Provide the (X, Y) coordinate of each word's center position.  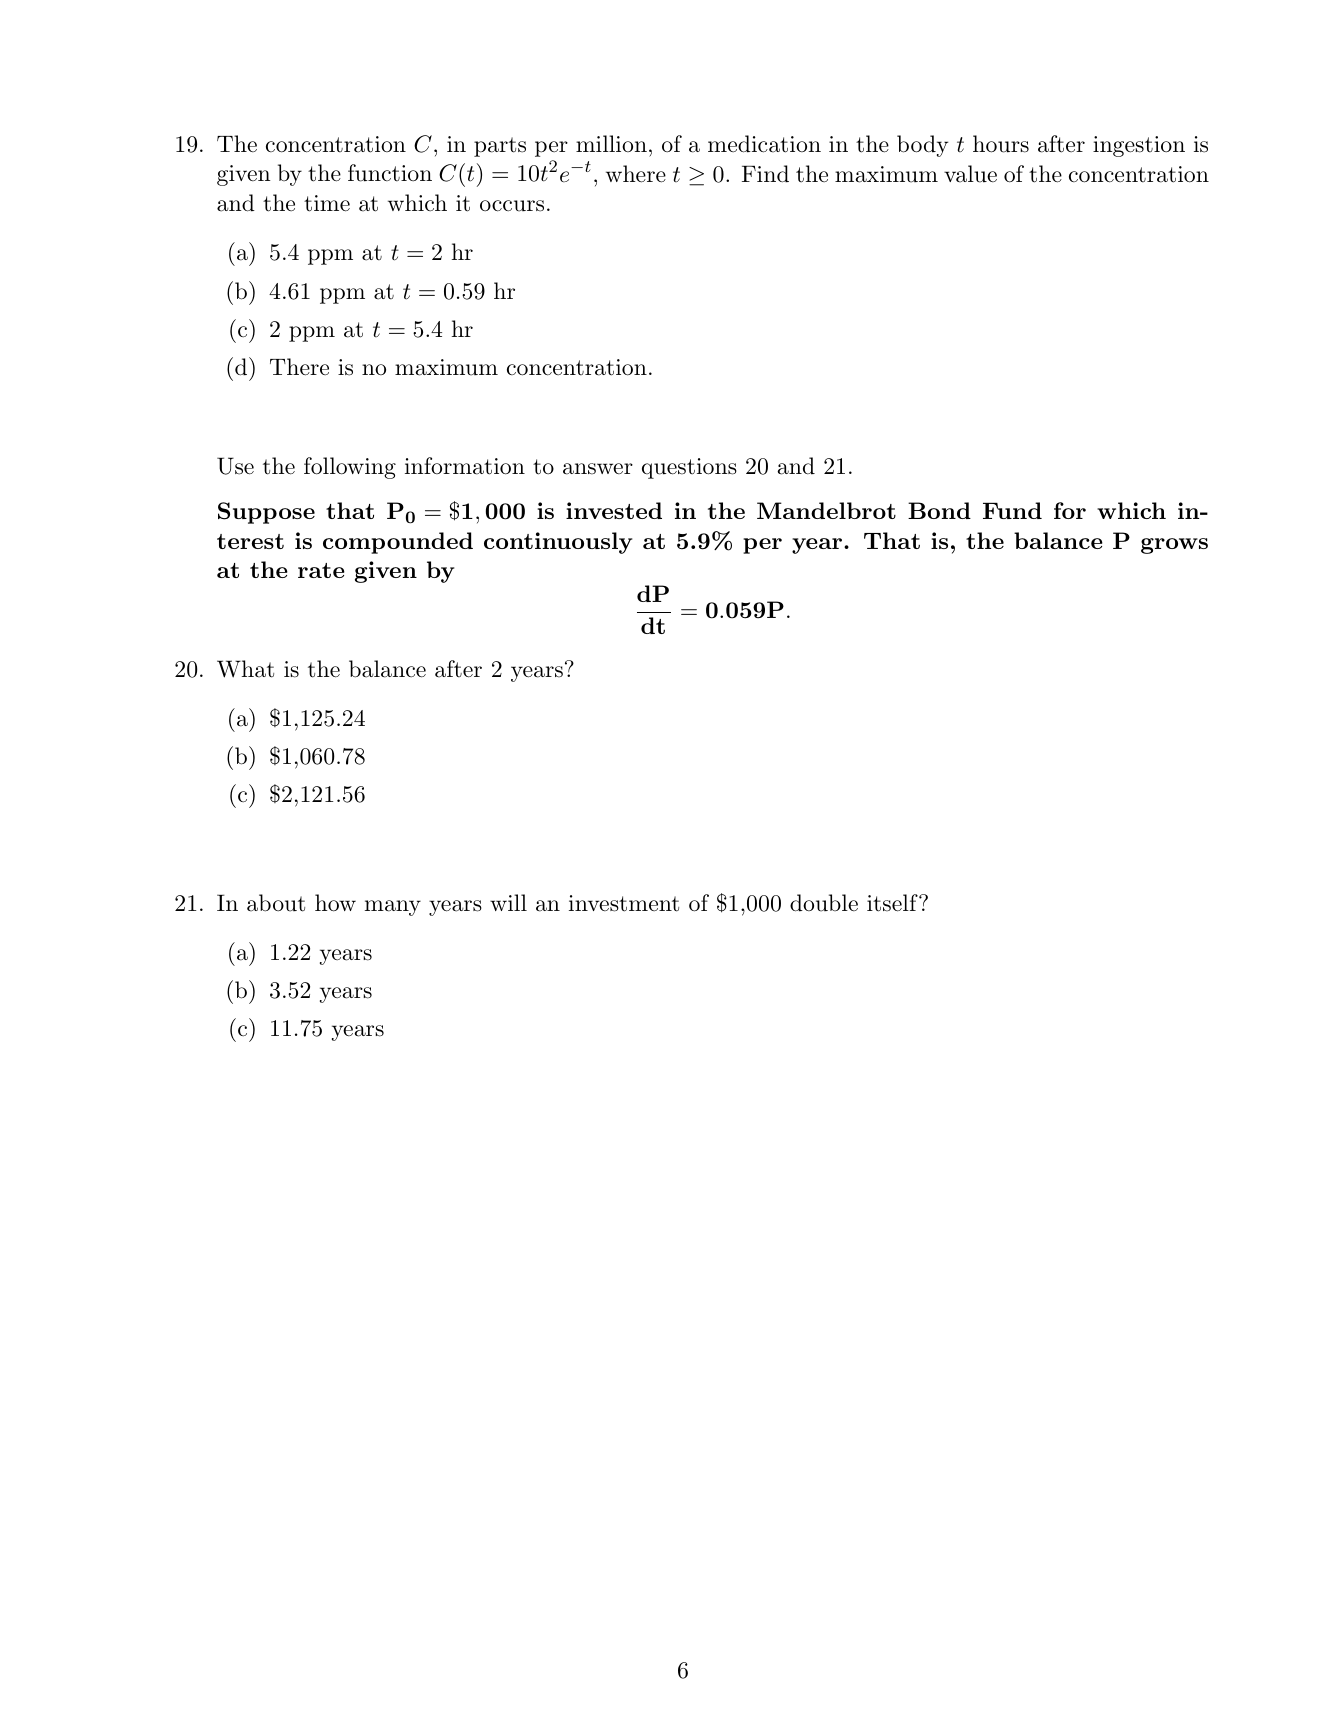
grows (1174, 546)
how (335, 903)
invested (614, 510)
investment (624, 903)
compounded (398, 543)
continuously (558, 543)
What (245, 669)
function (390, 173)
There (299, 367)
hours (1001, 144)
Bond (939, 510)
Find (765, 174)
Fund (1012, 510)
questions (689, 468)
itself (893, 903)
